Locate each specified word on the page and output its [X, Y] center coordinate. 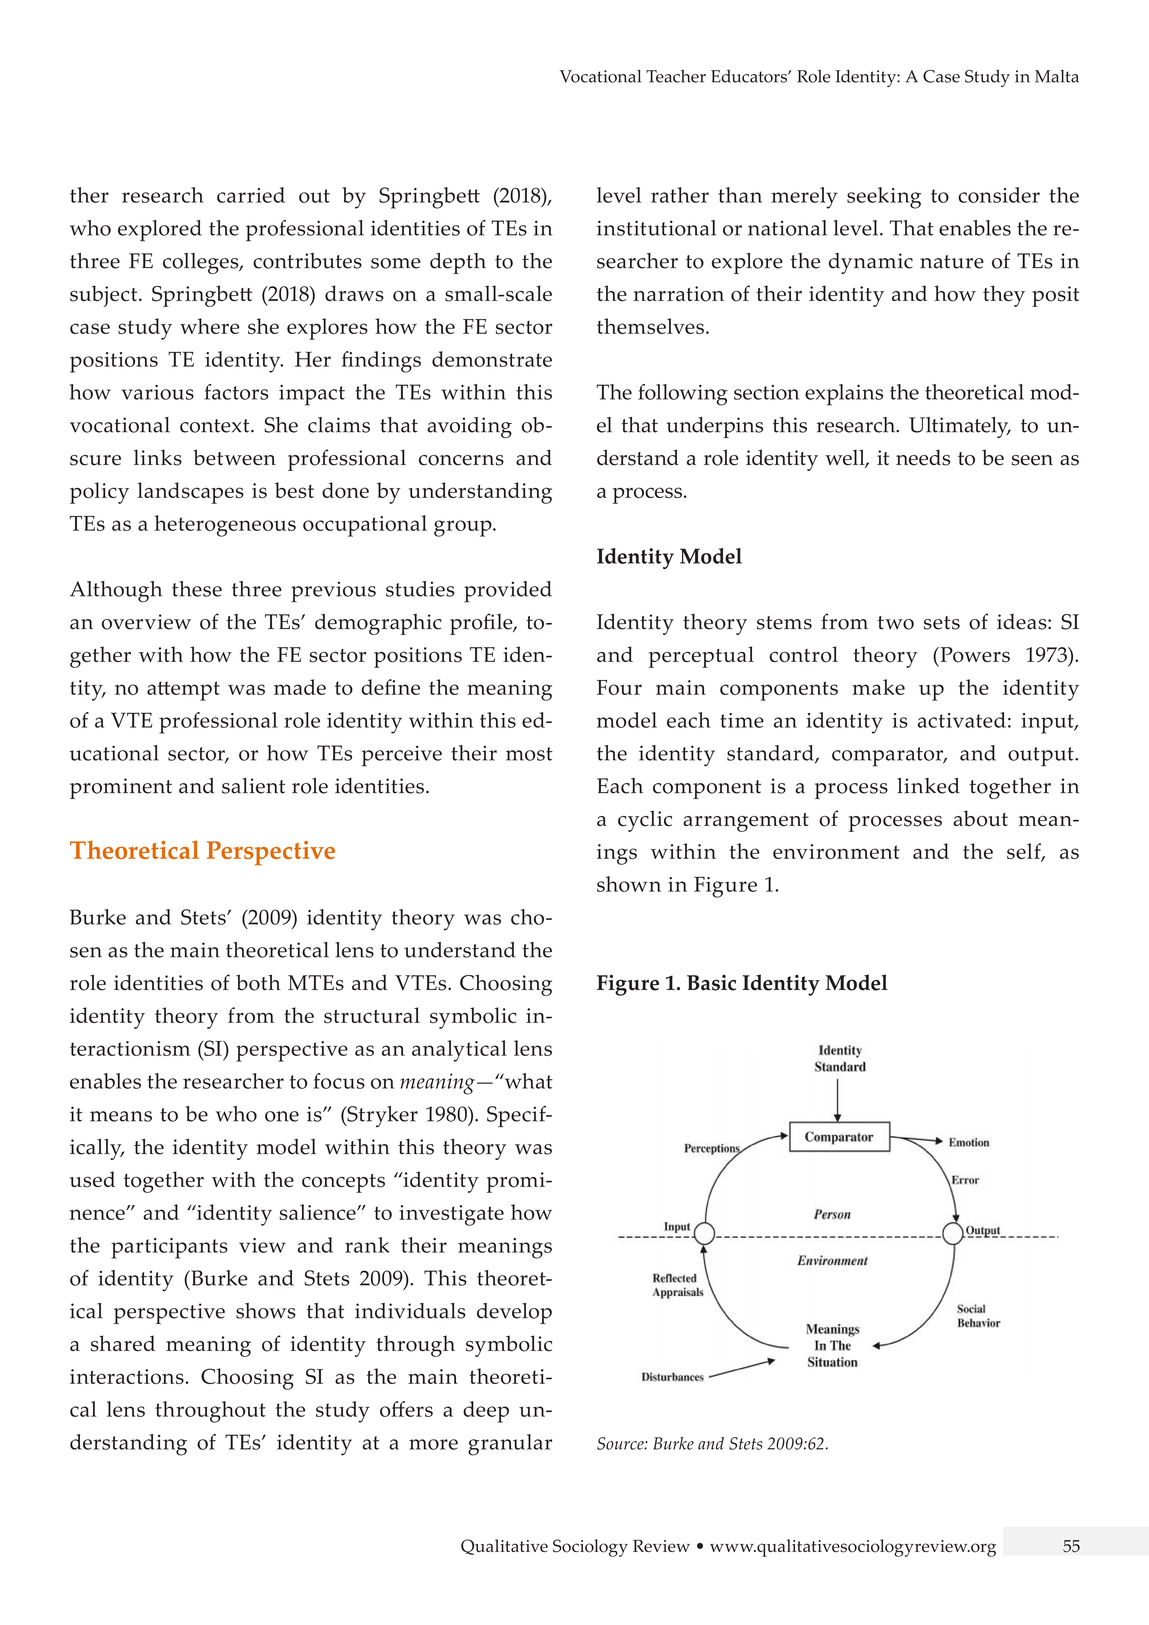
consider [999, 195]
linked [928, 786]
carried [251, 195]
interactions [127, 1376]
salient [253, 786]
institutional [656, 228]
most [529, 754]
